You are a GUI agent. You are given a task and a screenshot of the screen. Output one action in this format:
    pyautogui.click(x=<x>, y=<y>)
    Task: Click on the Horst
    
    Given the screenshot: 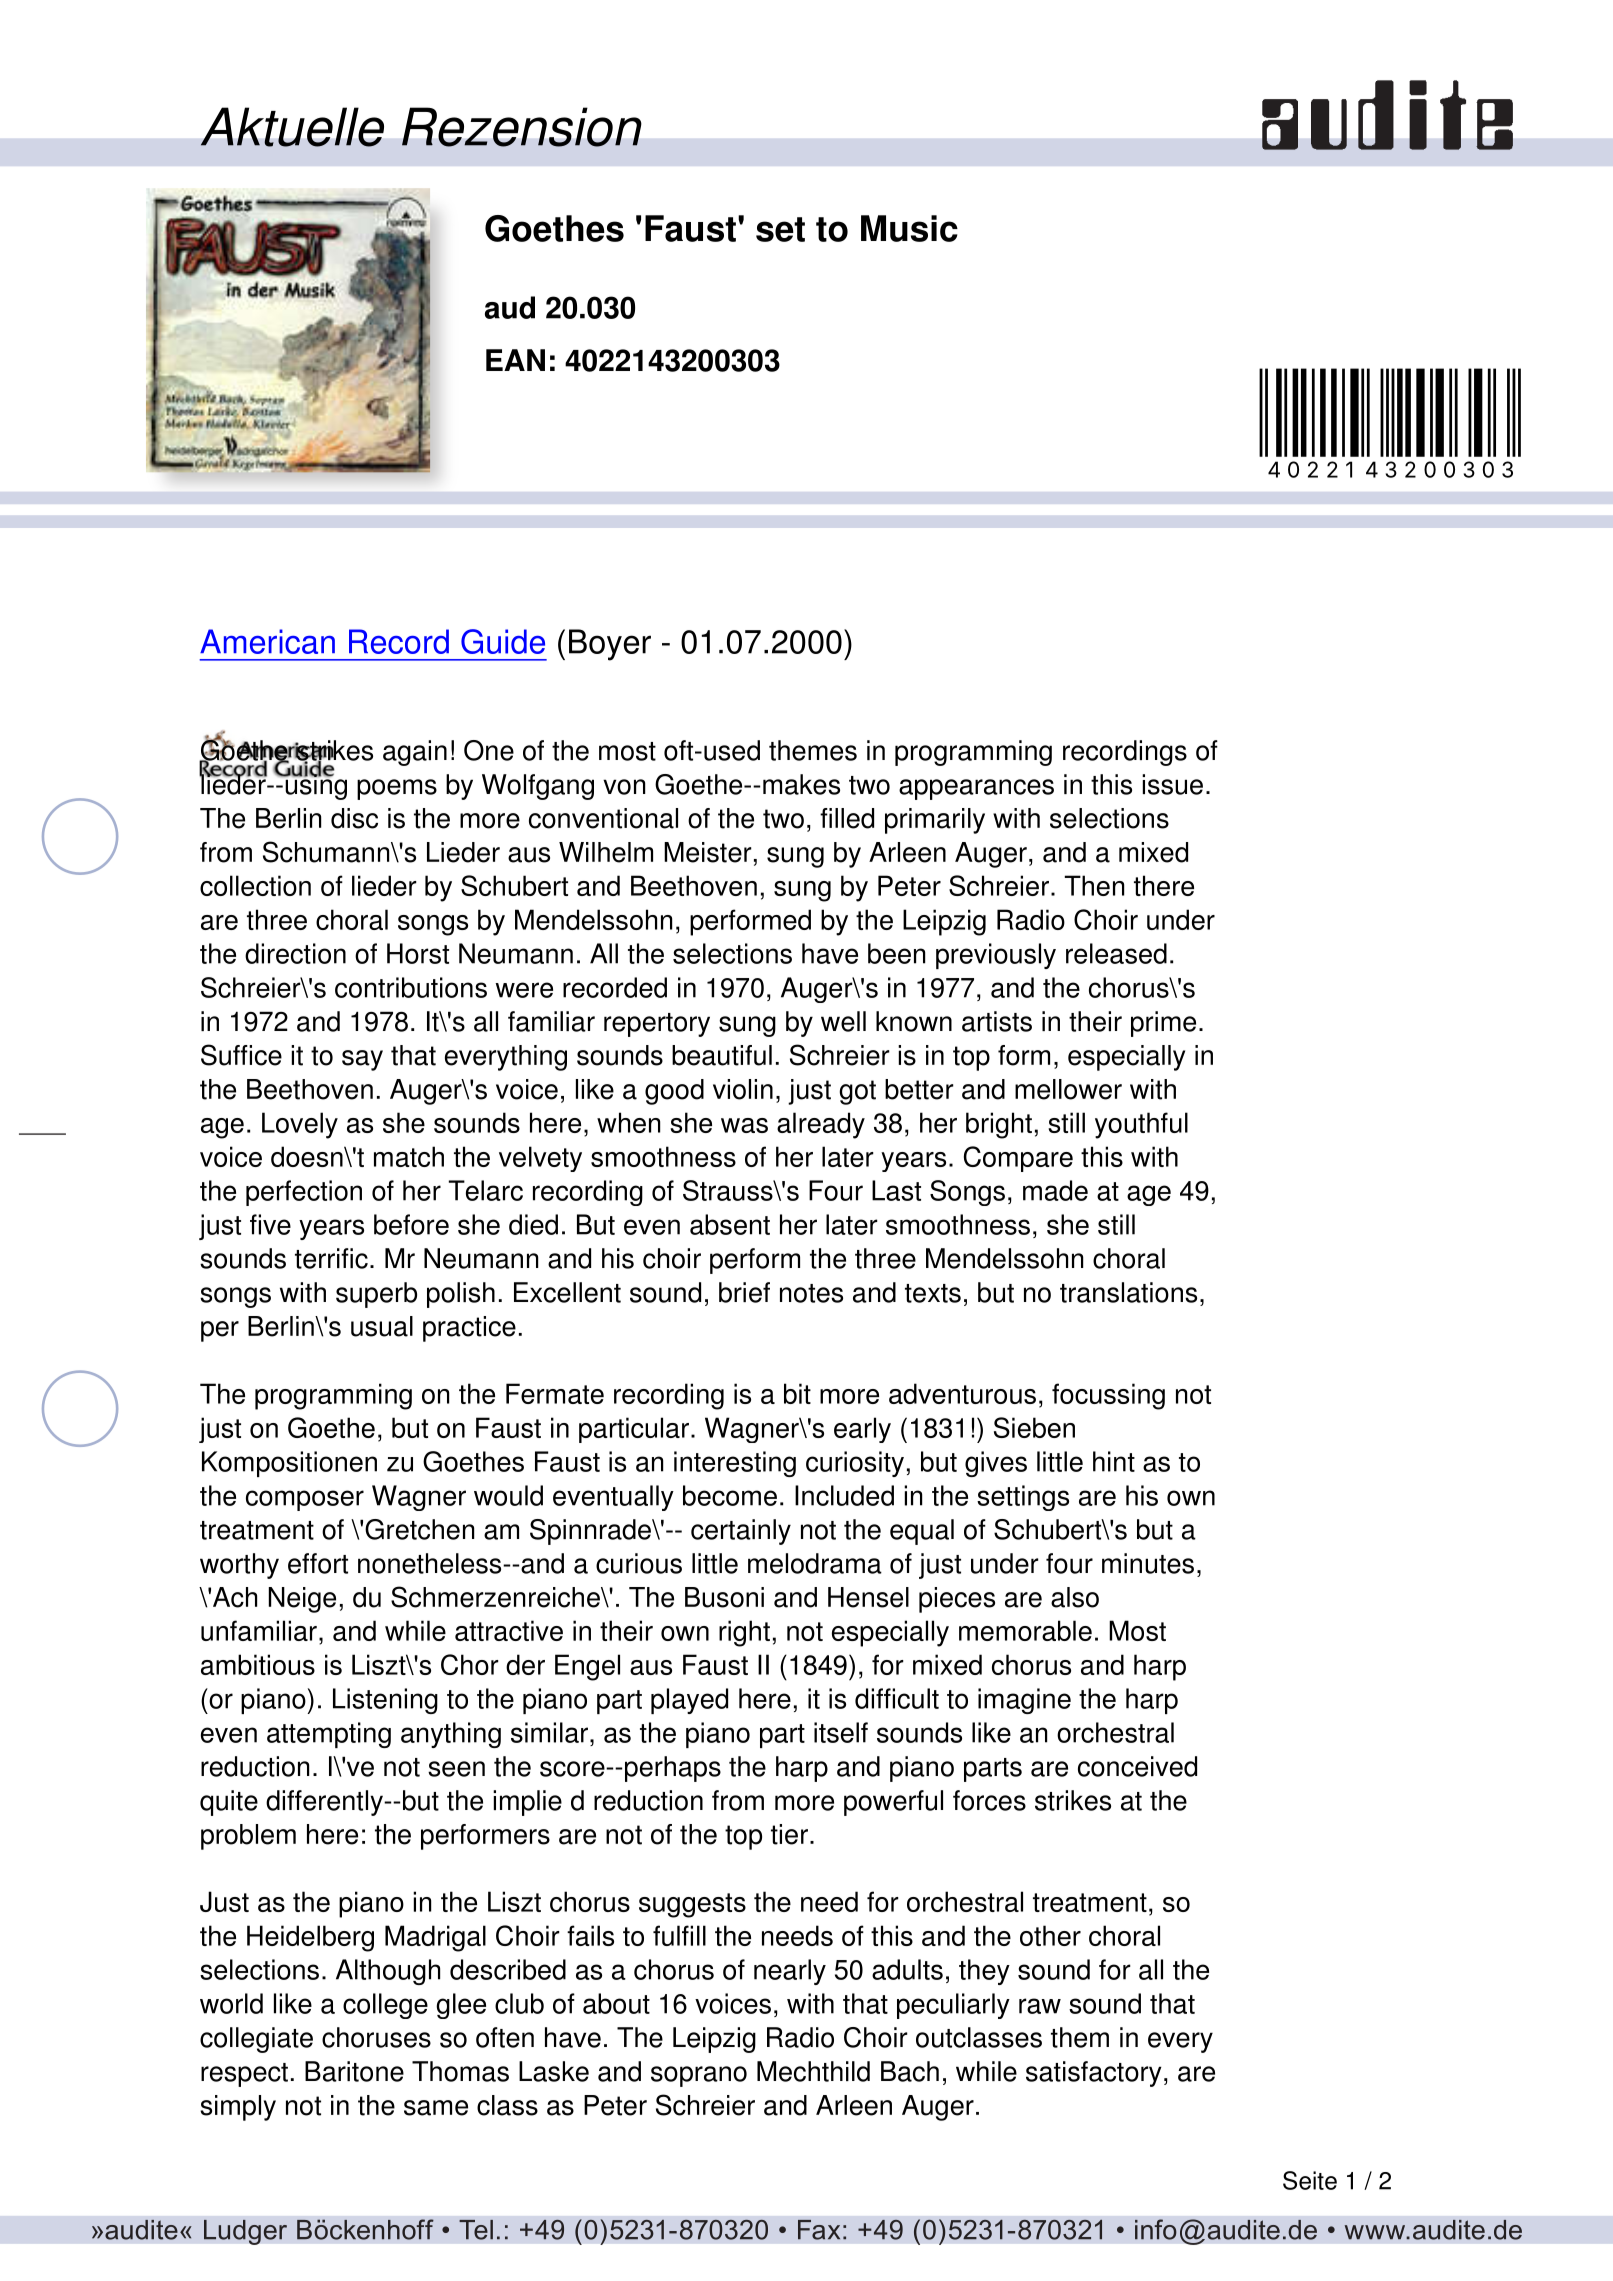 What is the action you would take?
    pyautogui.click(x=418, y=953)
